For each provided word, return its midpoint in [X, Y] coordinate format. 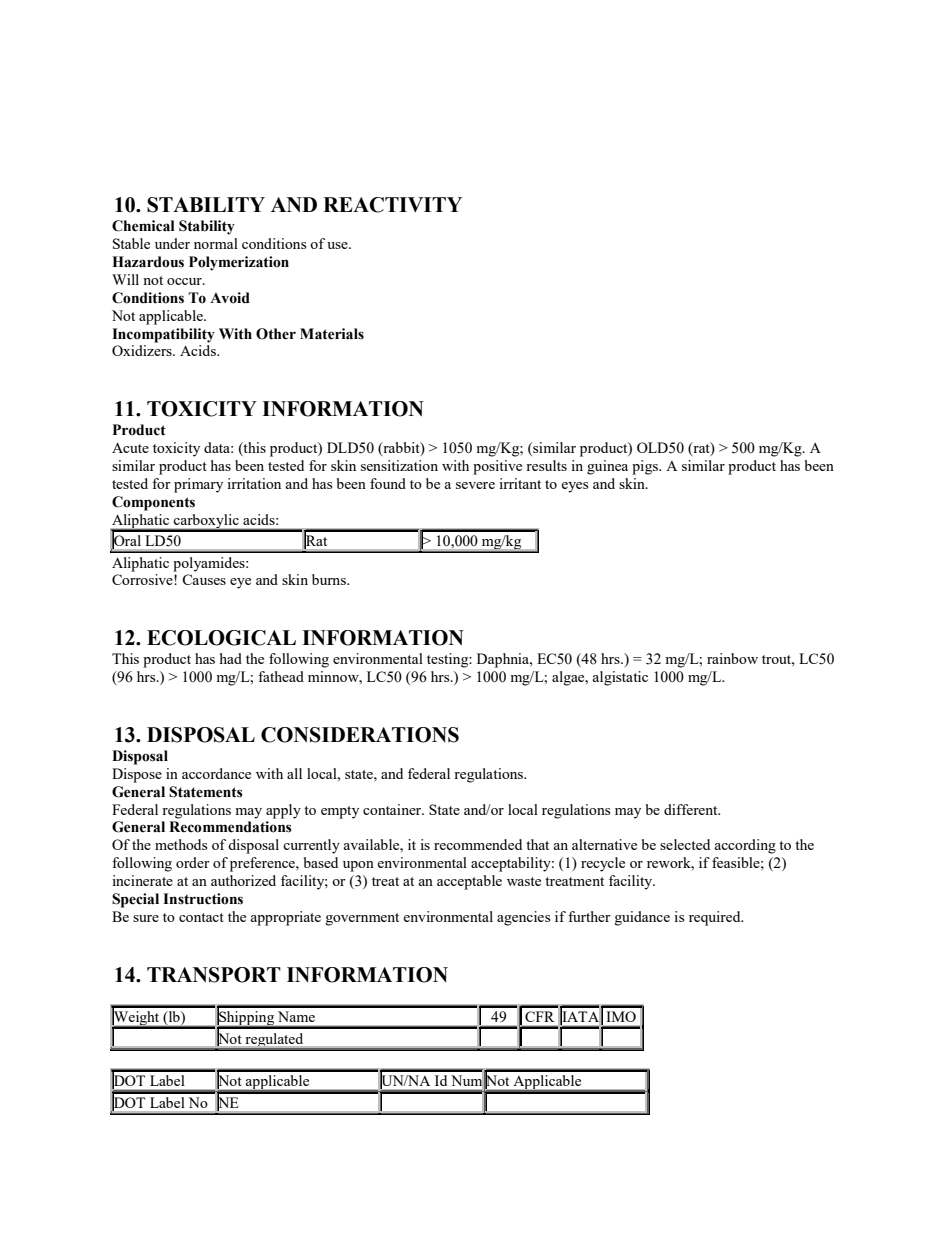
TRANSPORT [214, 975]
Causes [204, 579]
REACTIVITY [392, 205]
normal [216, 243]
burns [330, 579]
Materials [332, 334]
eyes [574, 487]
